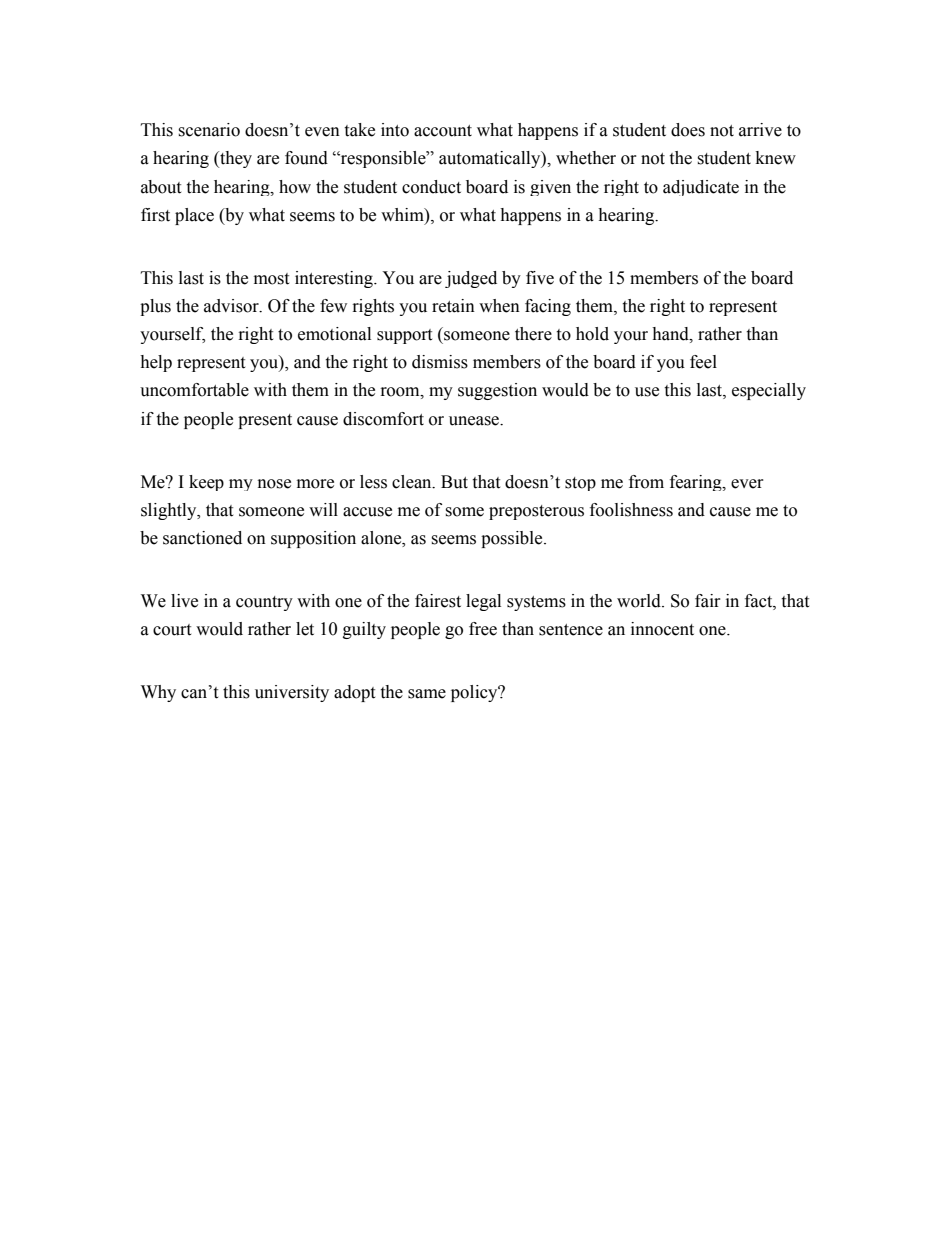 The width and height of the image is (952, 1233). I want to click on arrive, so click(760, 130).
